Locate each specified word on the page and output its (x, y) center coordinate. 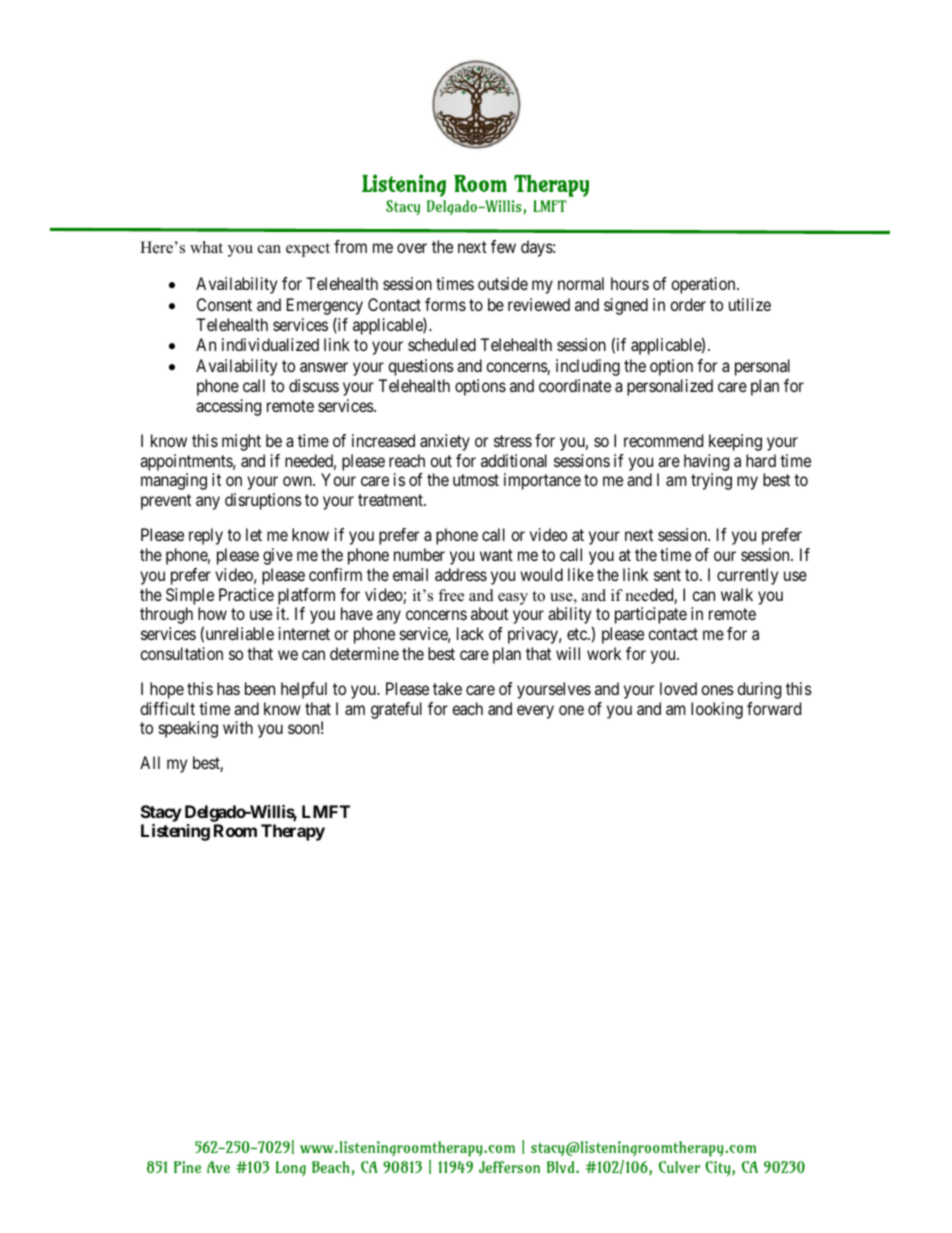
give (278, 556)
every (535, 712)
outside (503, 283)
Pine (187, 1167)
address (461, 574)
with (238, 727)
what (206, 247)
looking (717, 710)
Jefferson (509, 1167)
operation (704, 285)
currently (747, 576)
